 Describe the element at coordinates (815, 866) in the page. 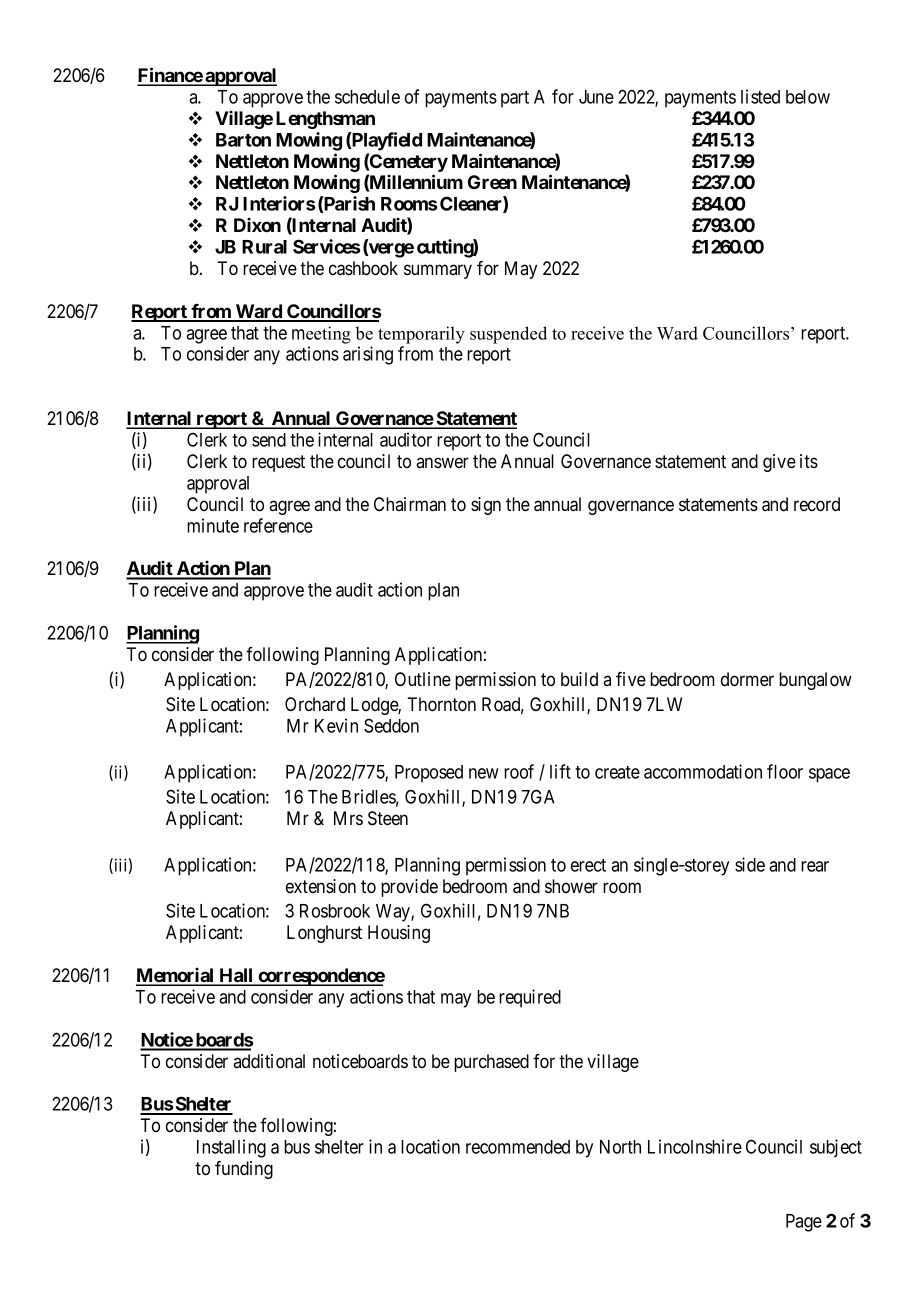

I see `rear` at that location.
